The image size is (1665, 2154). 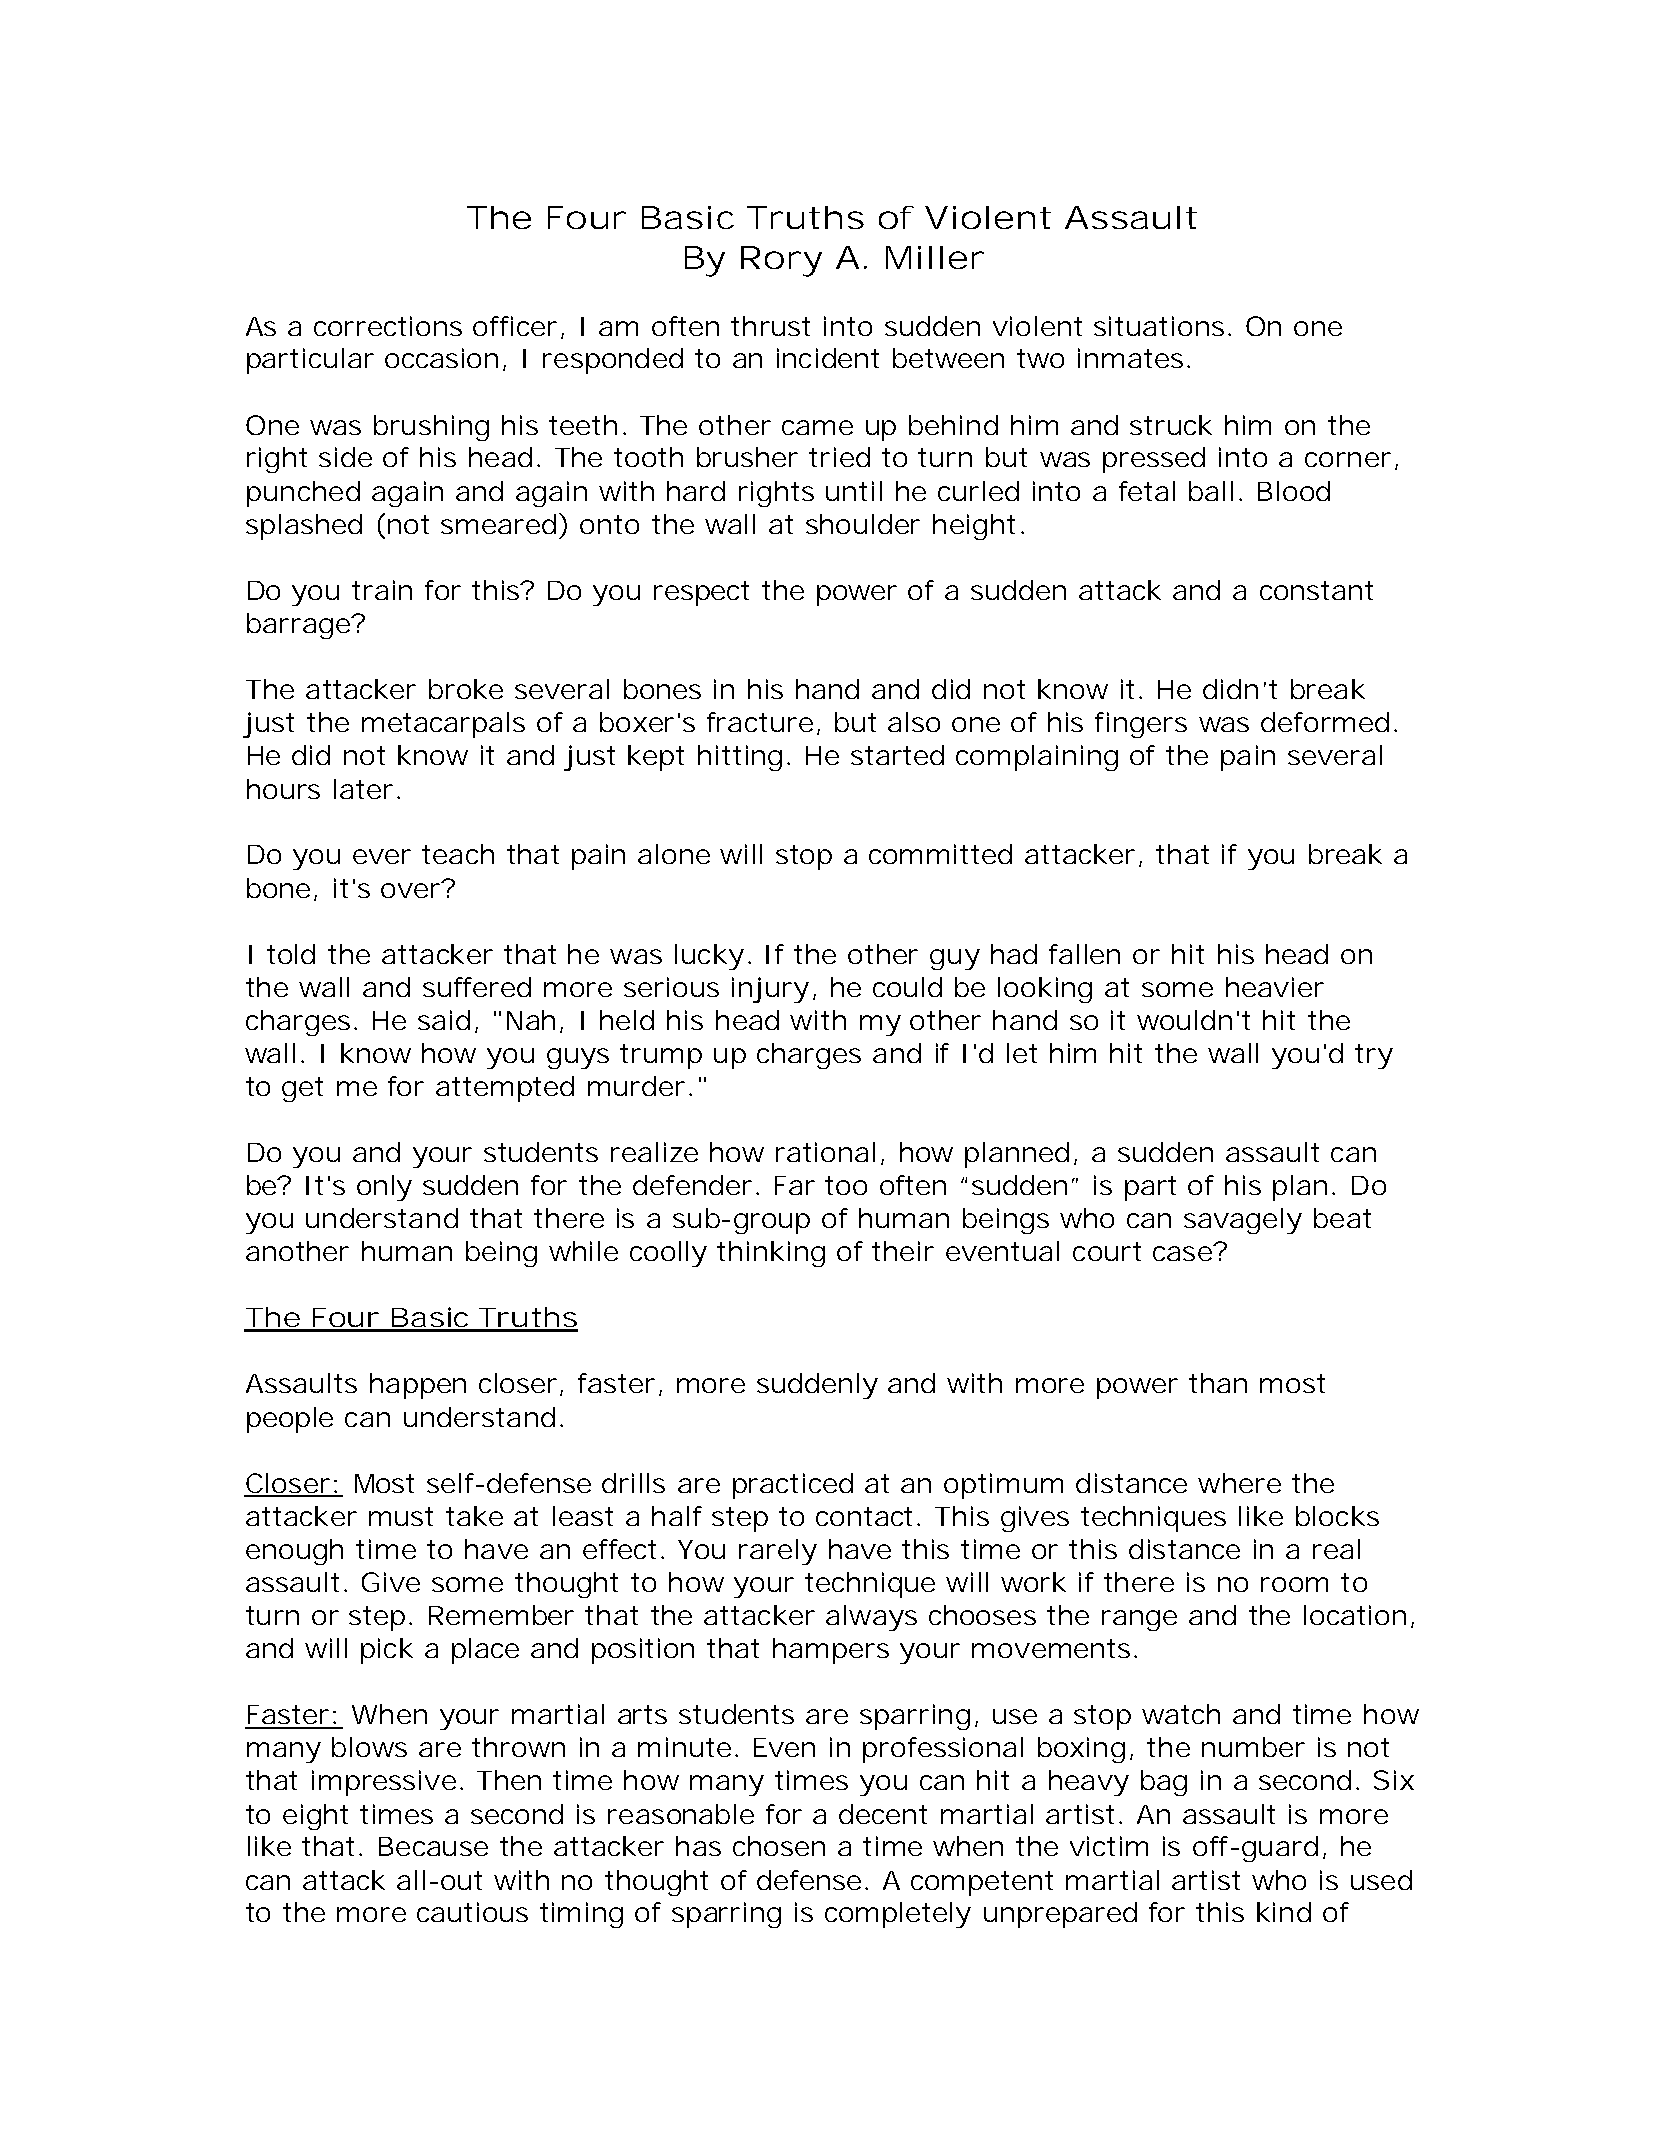 What do you see at coordinates (1159, 326) in the image?
I see `situations` at bounding box center [1159, 326].
